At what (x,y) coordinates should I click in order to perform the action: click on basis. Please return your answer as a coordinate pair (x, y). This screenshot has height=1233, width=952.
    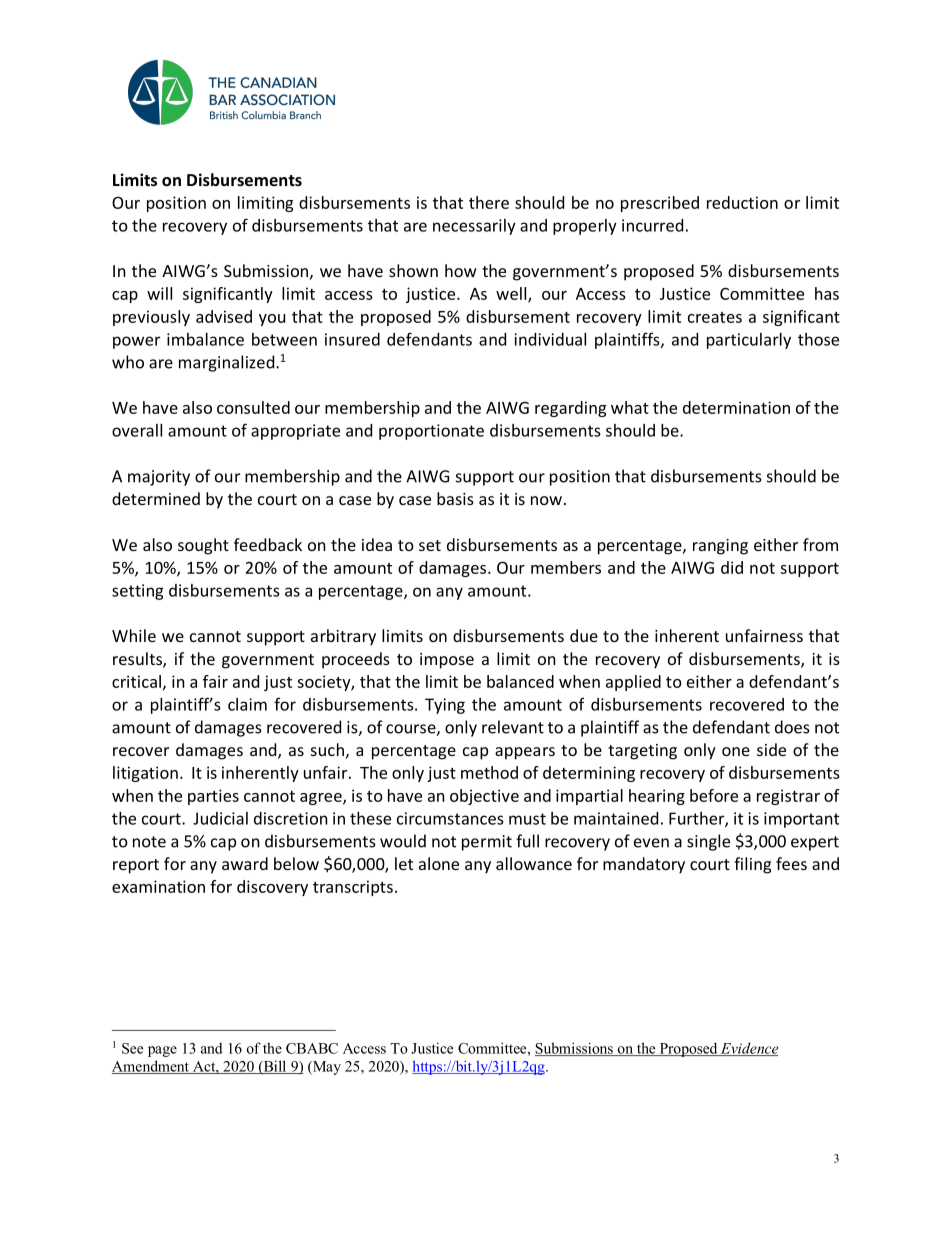
    Looking at the image, I should click on (455, 498).
